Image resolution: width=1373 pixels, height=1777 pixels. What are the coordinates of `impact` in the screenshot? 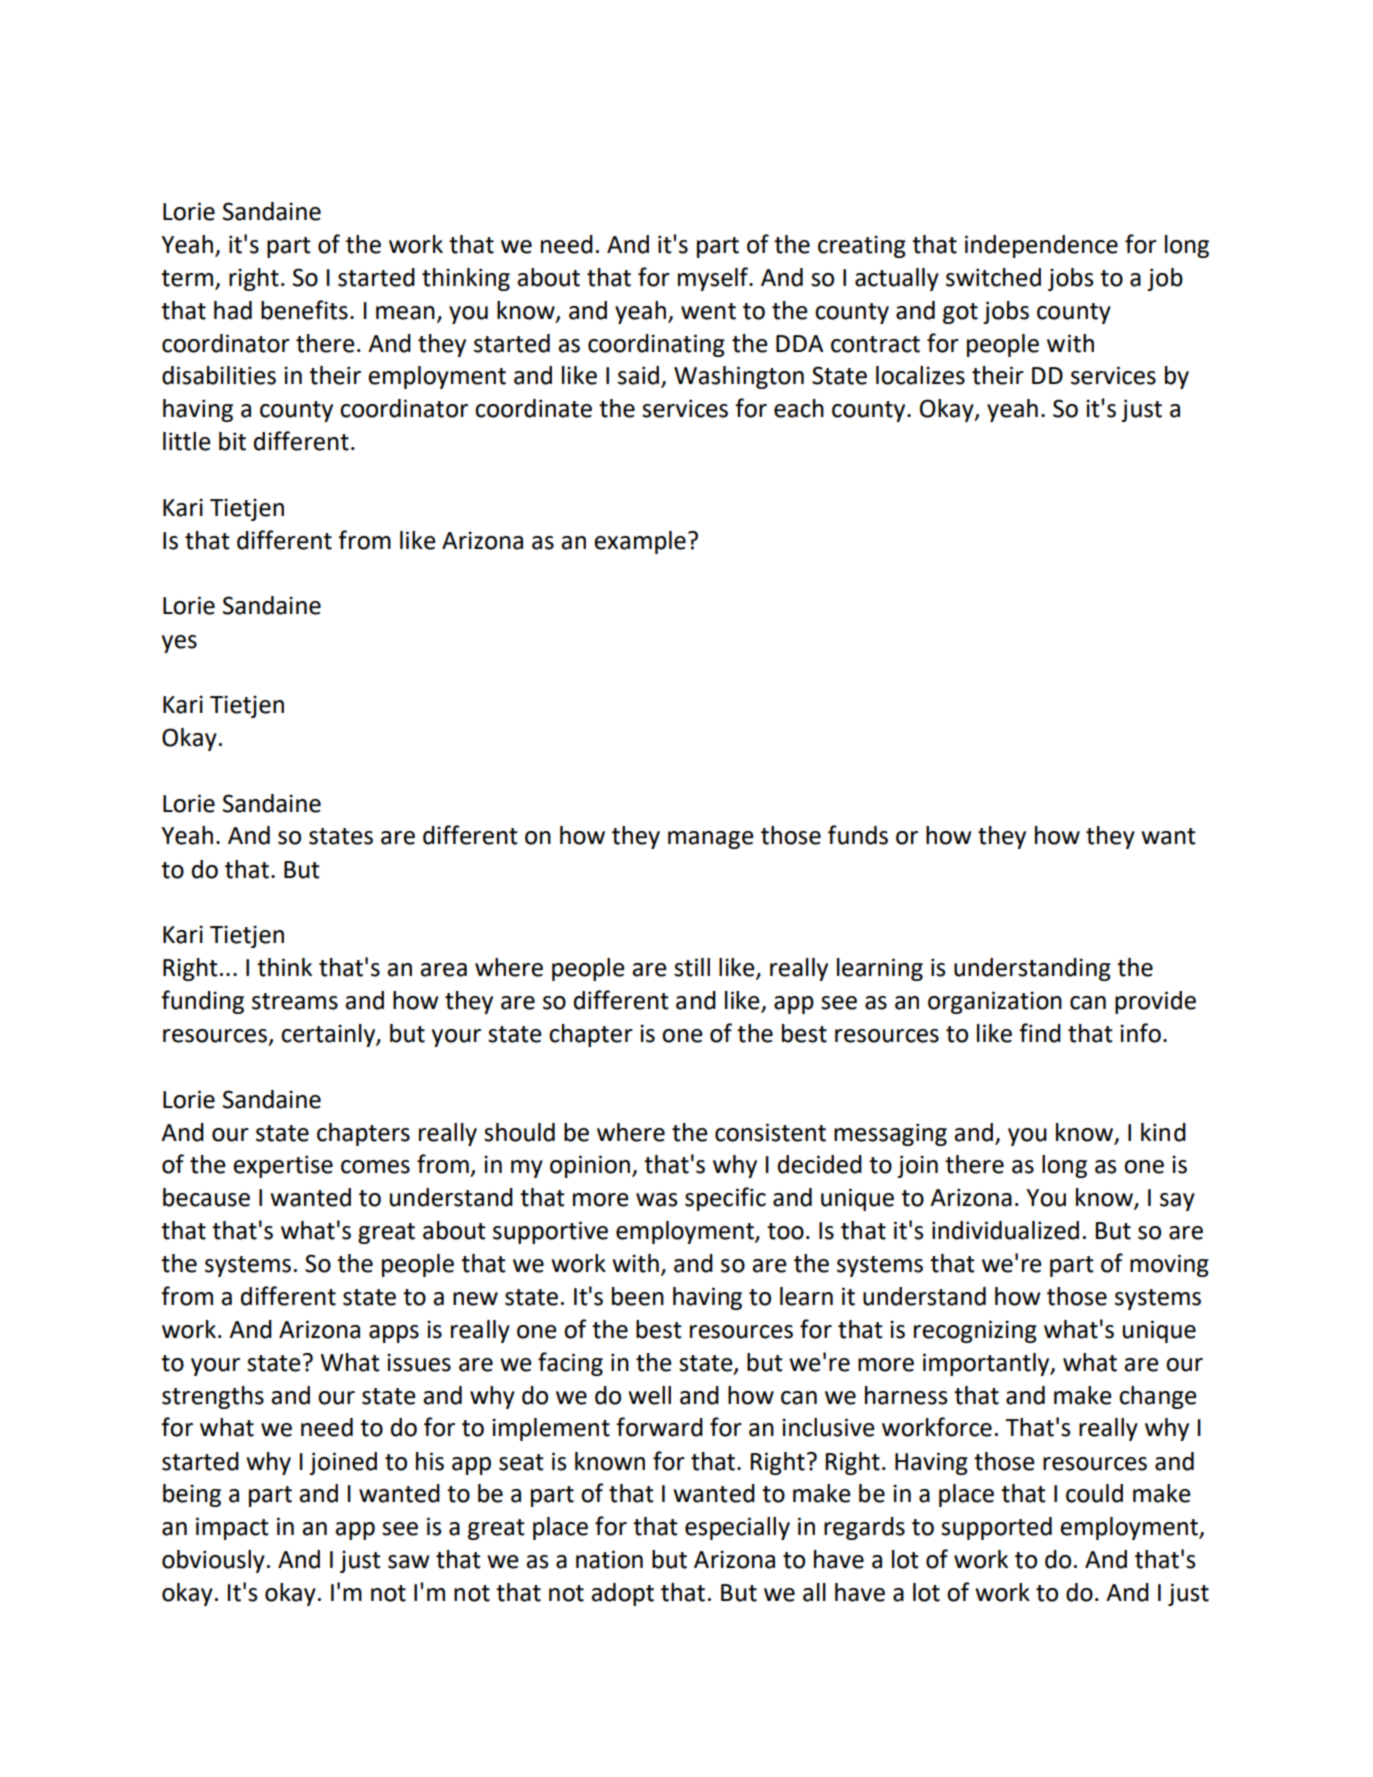 It's located at (232, 1528).
